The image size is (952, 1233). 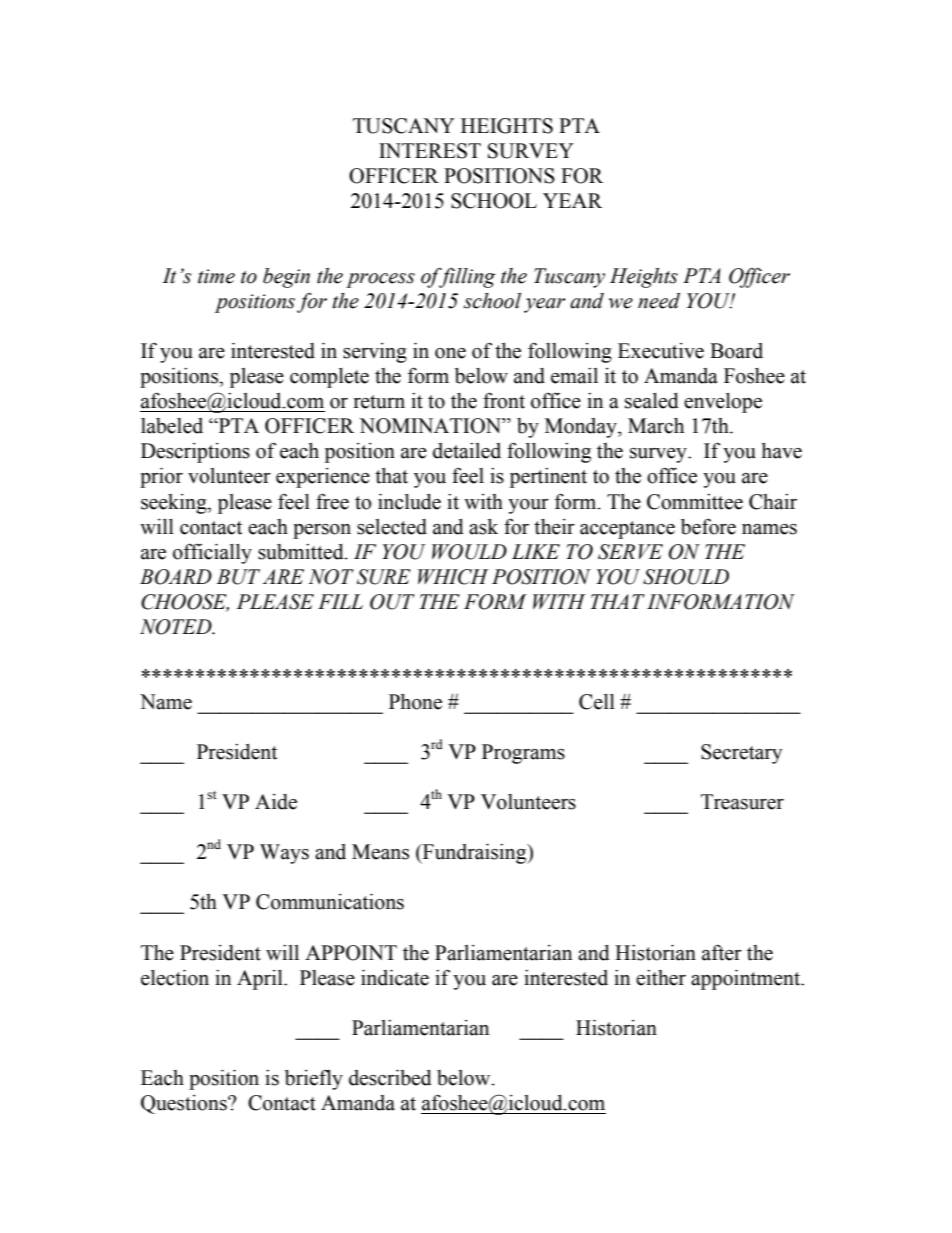 I want to click on WOULD, so click(x=469, y=552).
